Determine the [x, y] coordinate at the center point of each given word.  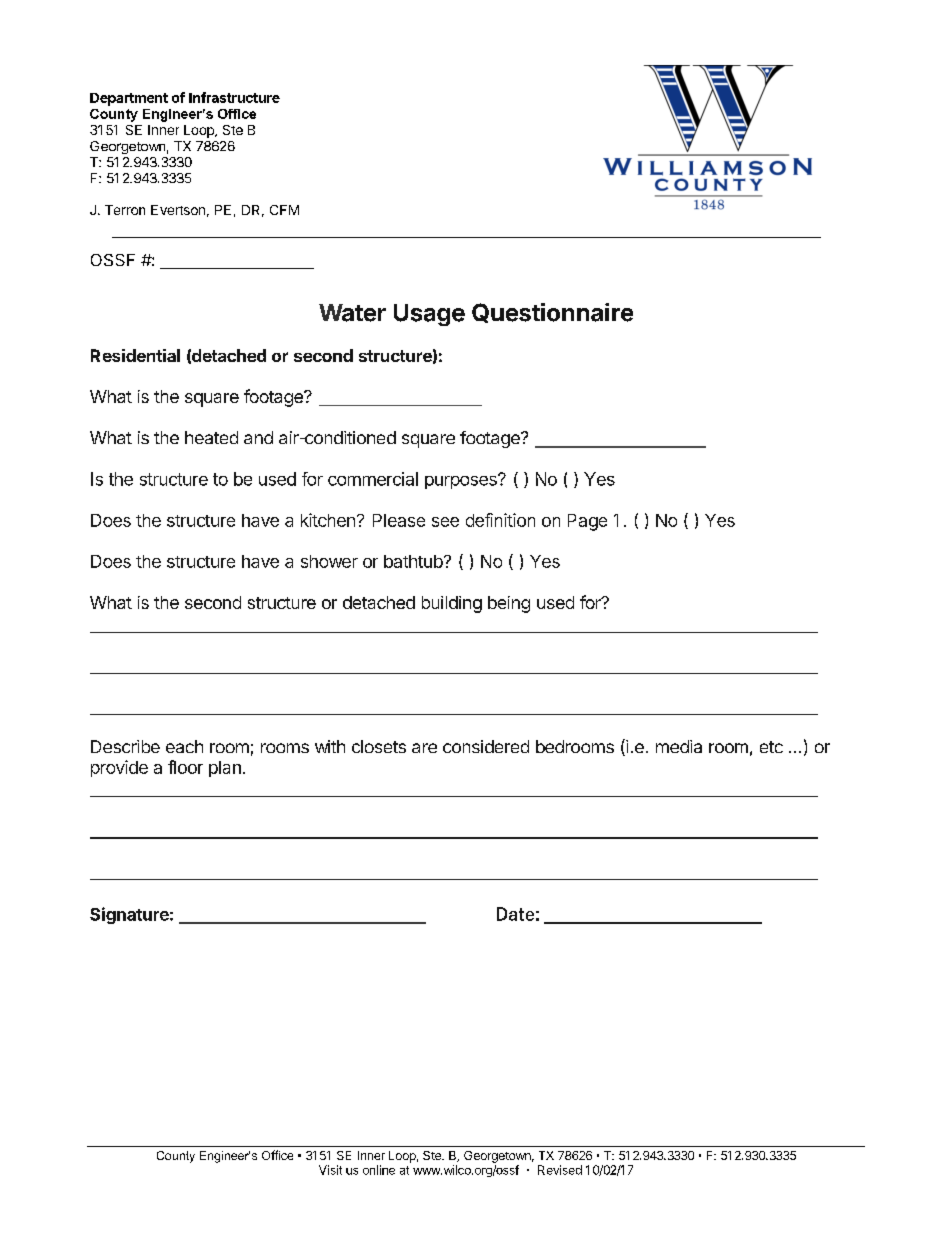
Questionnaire [552, 313]
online [379, 1170]
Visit [330, 1170]
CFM [284, 210]
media [679, 746]
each [184, 746]
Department [129, 99]
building [452, 604]
